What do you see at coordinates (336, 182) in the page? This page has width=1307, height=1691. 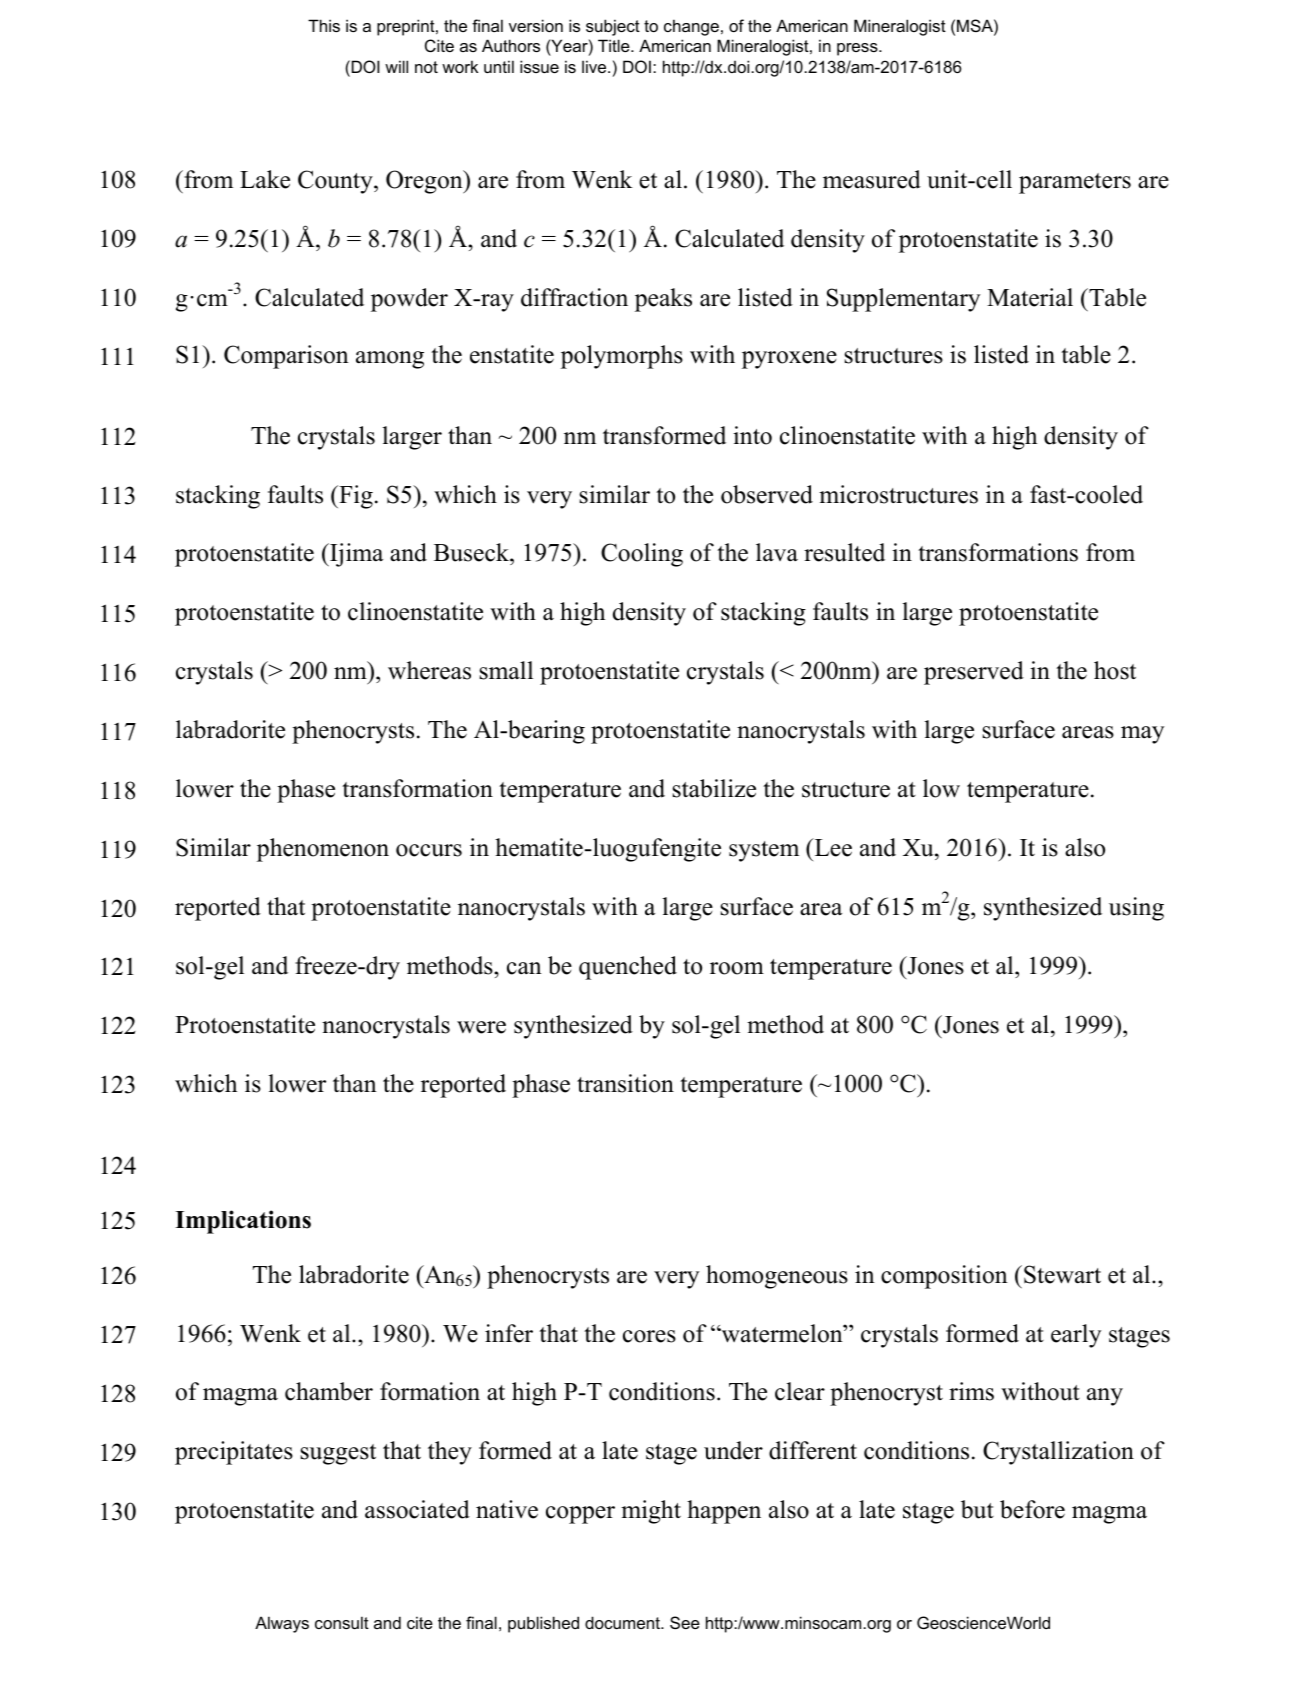 I see `County` at bounding box center [336, 182].
